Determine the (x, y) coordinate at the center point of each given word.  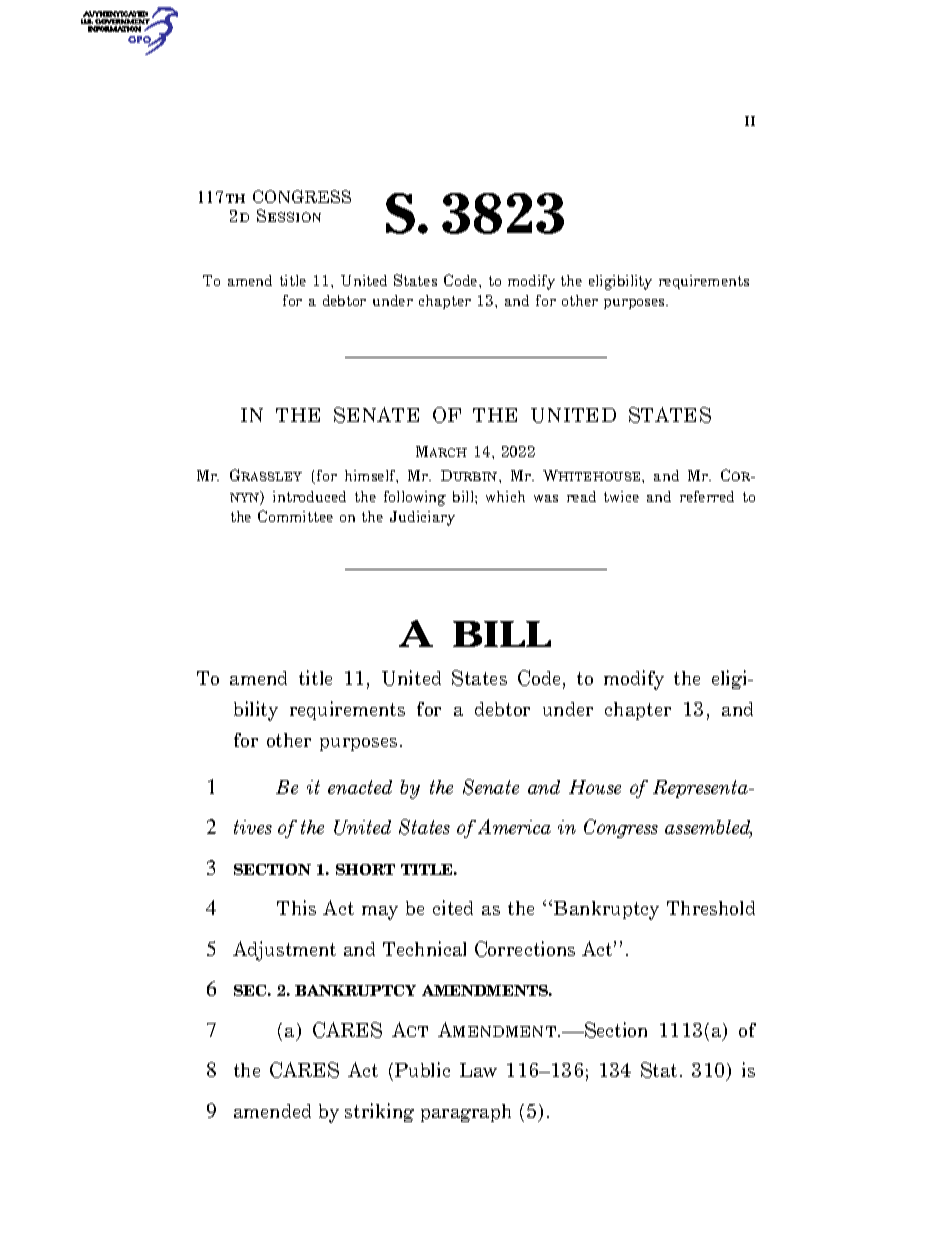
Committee (295, 516)
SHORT (365, 869)
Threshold (711, 908)
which (505, 496)
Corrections (525, 949)
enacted (360, 787)
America (514, 826)
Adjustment (284, 951)
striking (379, 1112)
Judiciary (422, 518)
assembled (708, 829)
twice (621, 496)
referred (707, 496)
